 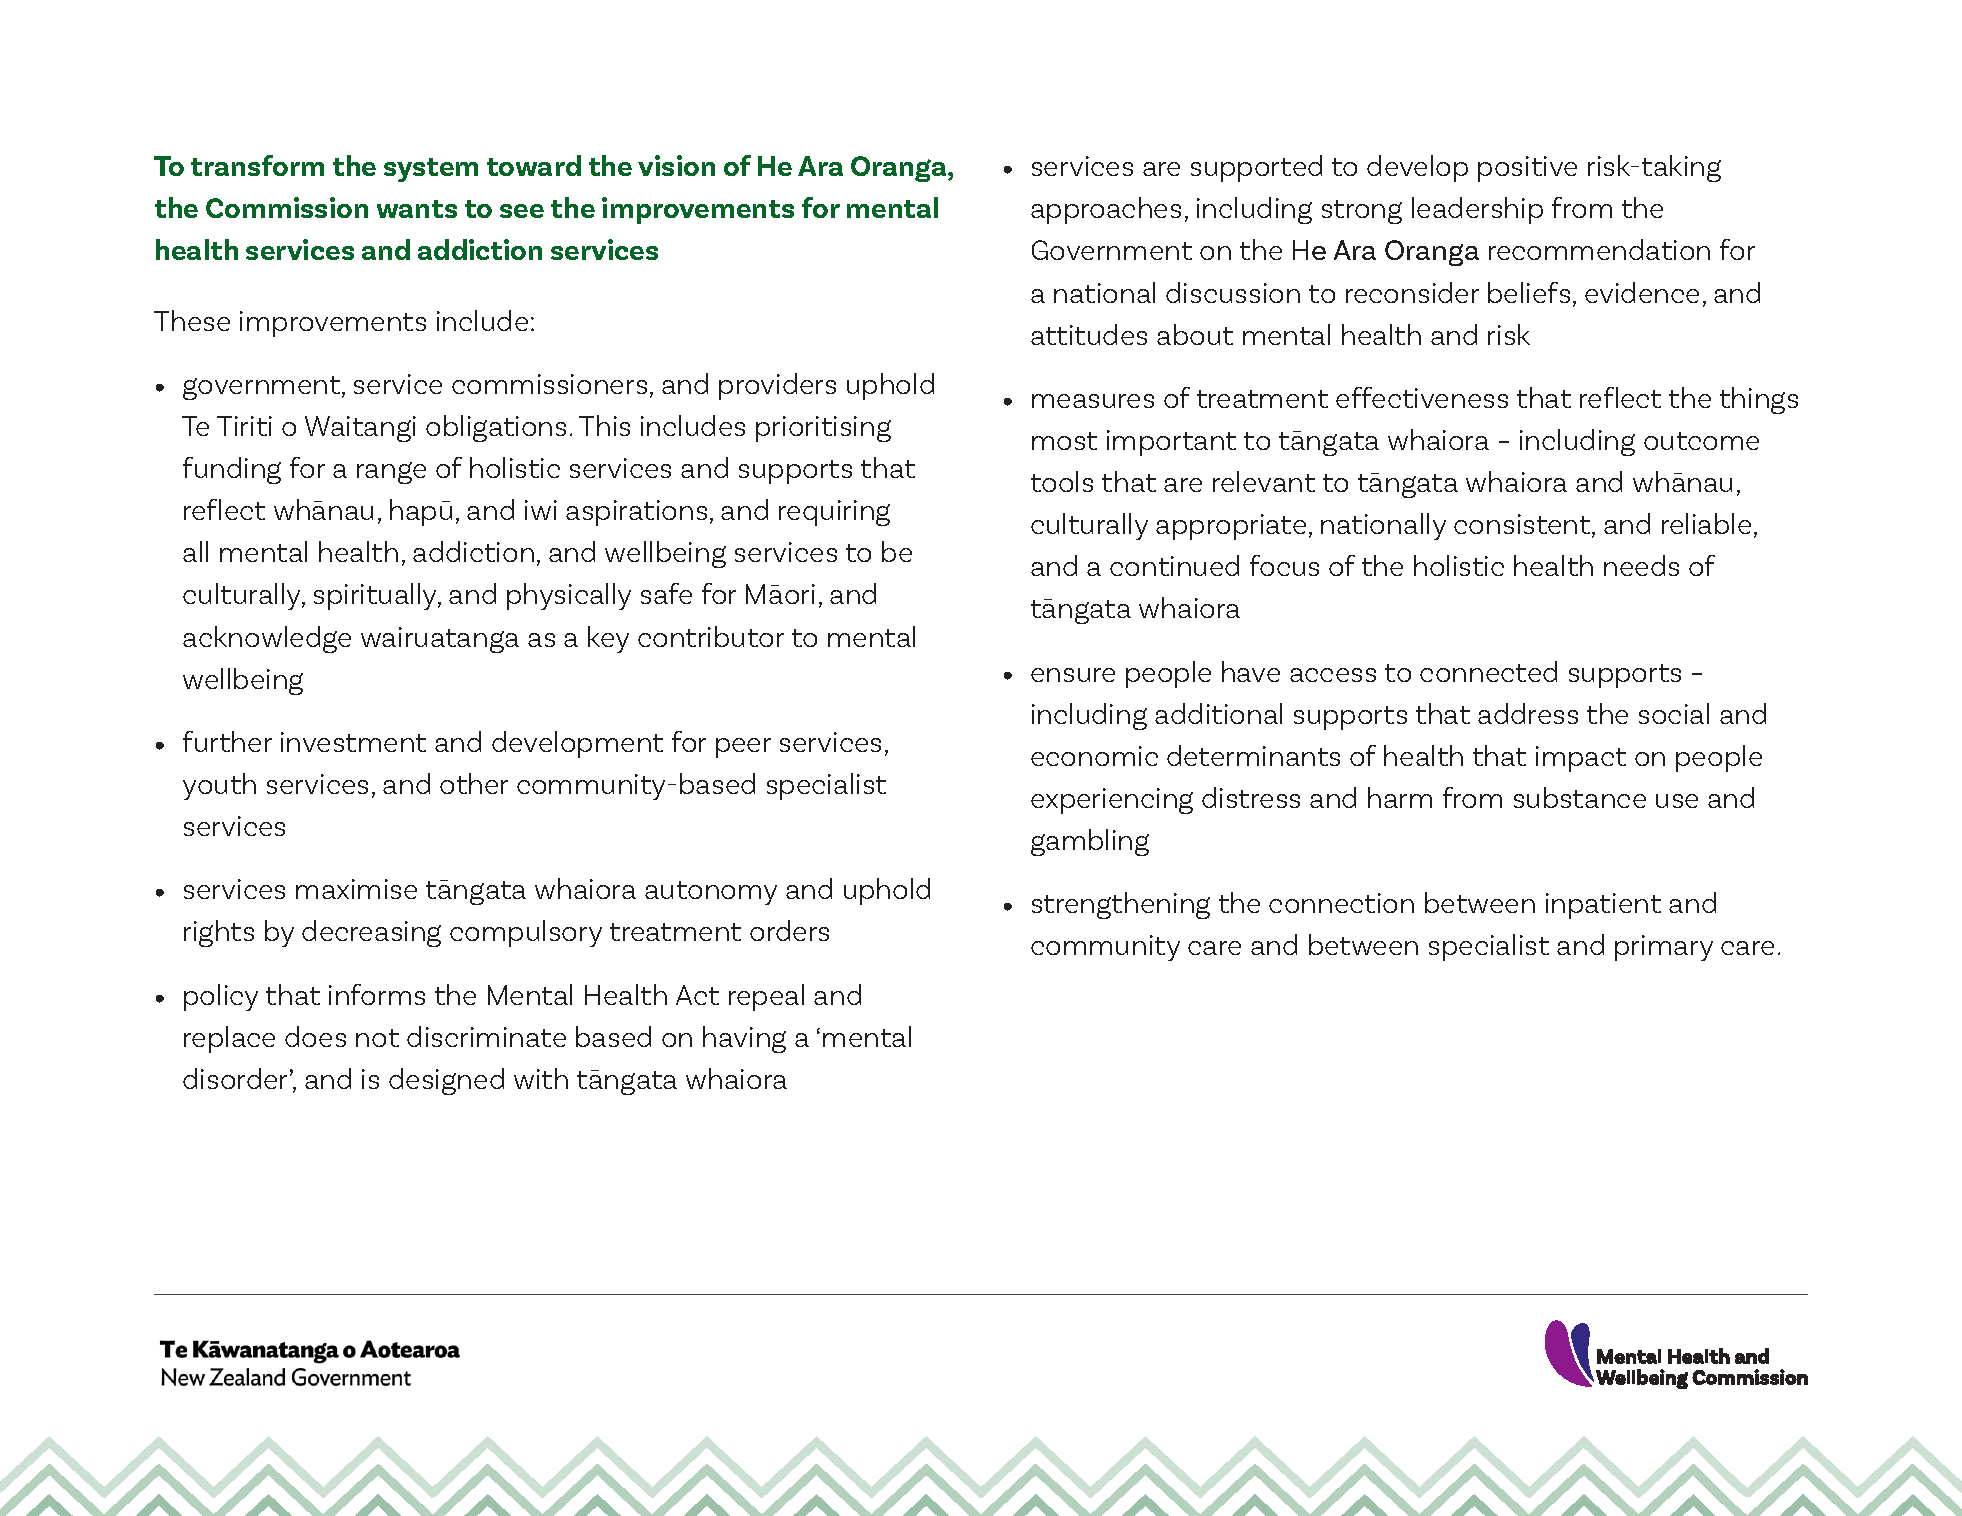 What do you see at coordinates (417, 209) in the screenshot?
I see `wants` at bounding box center [417, 209].
